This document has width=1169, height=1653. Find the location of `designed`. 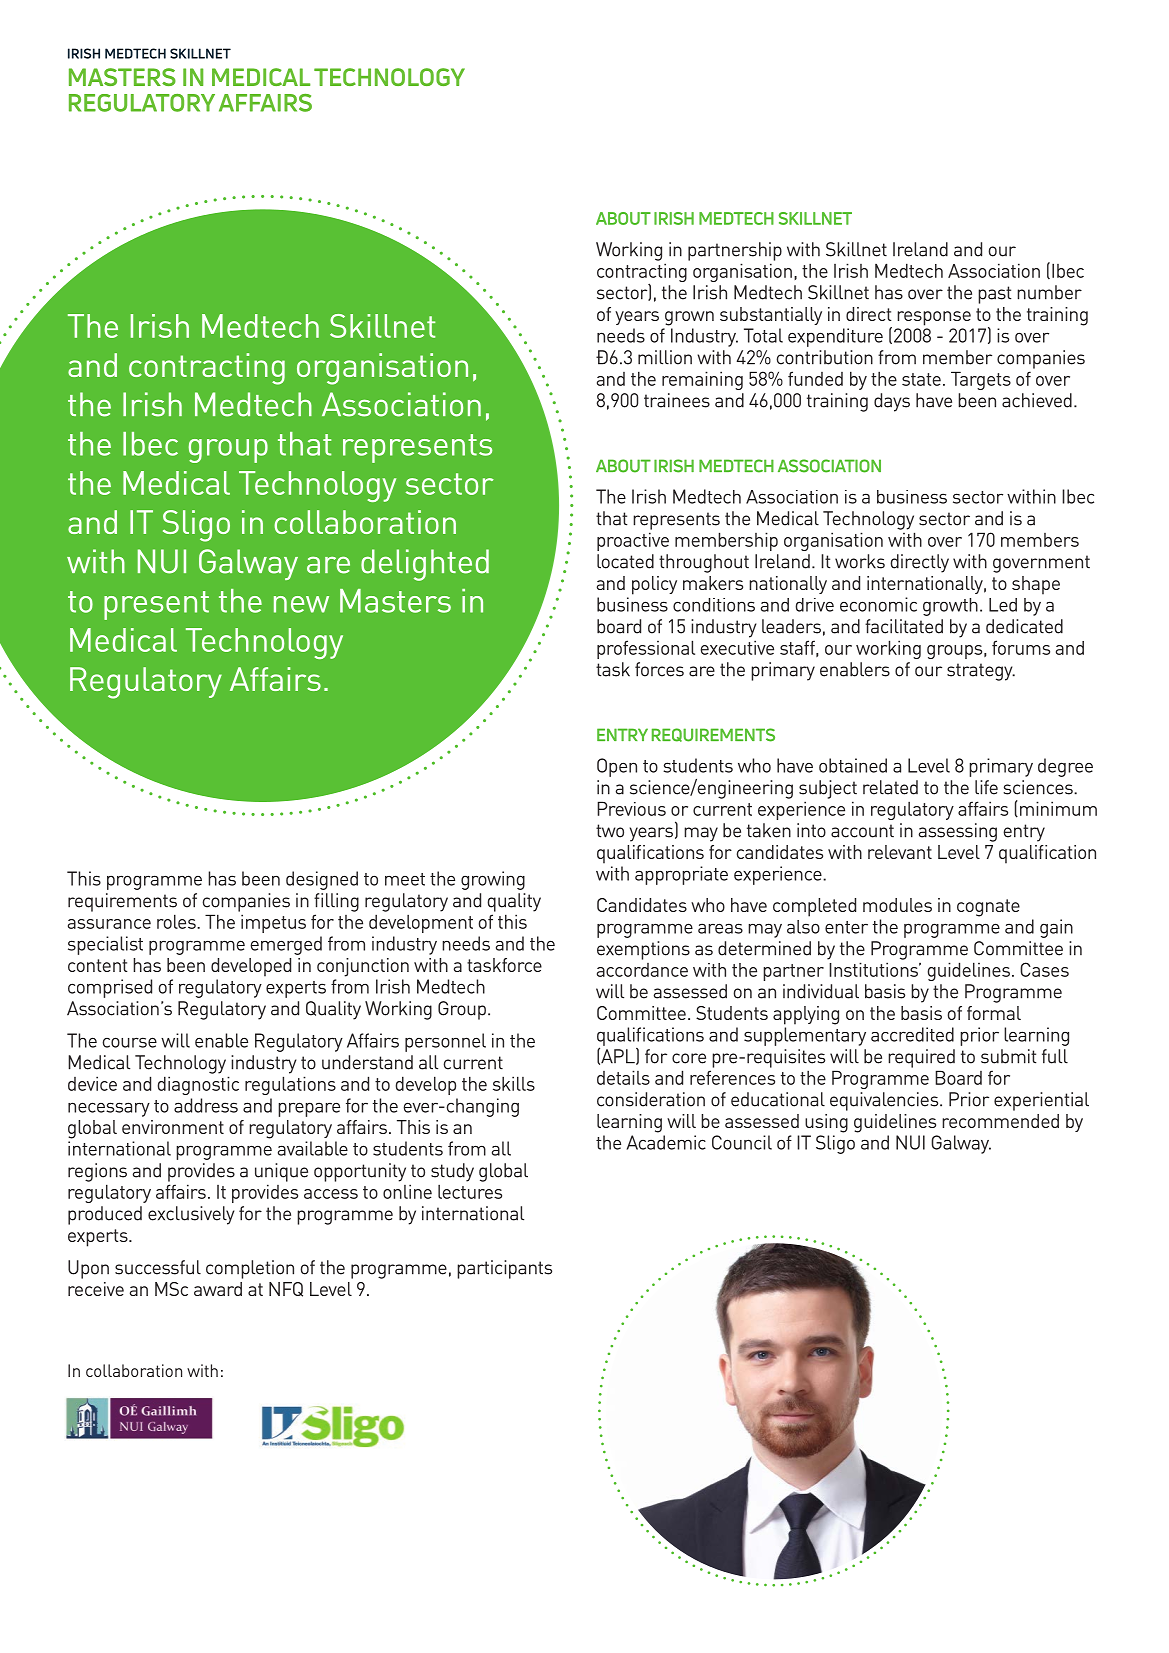

designed is located at coordinates (322, 880).
